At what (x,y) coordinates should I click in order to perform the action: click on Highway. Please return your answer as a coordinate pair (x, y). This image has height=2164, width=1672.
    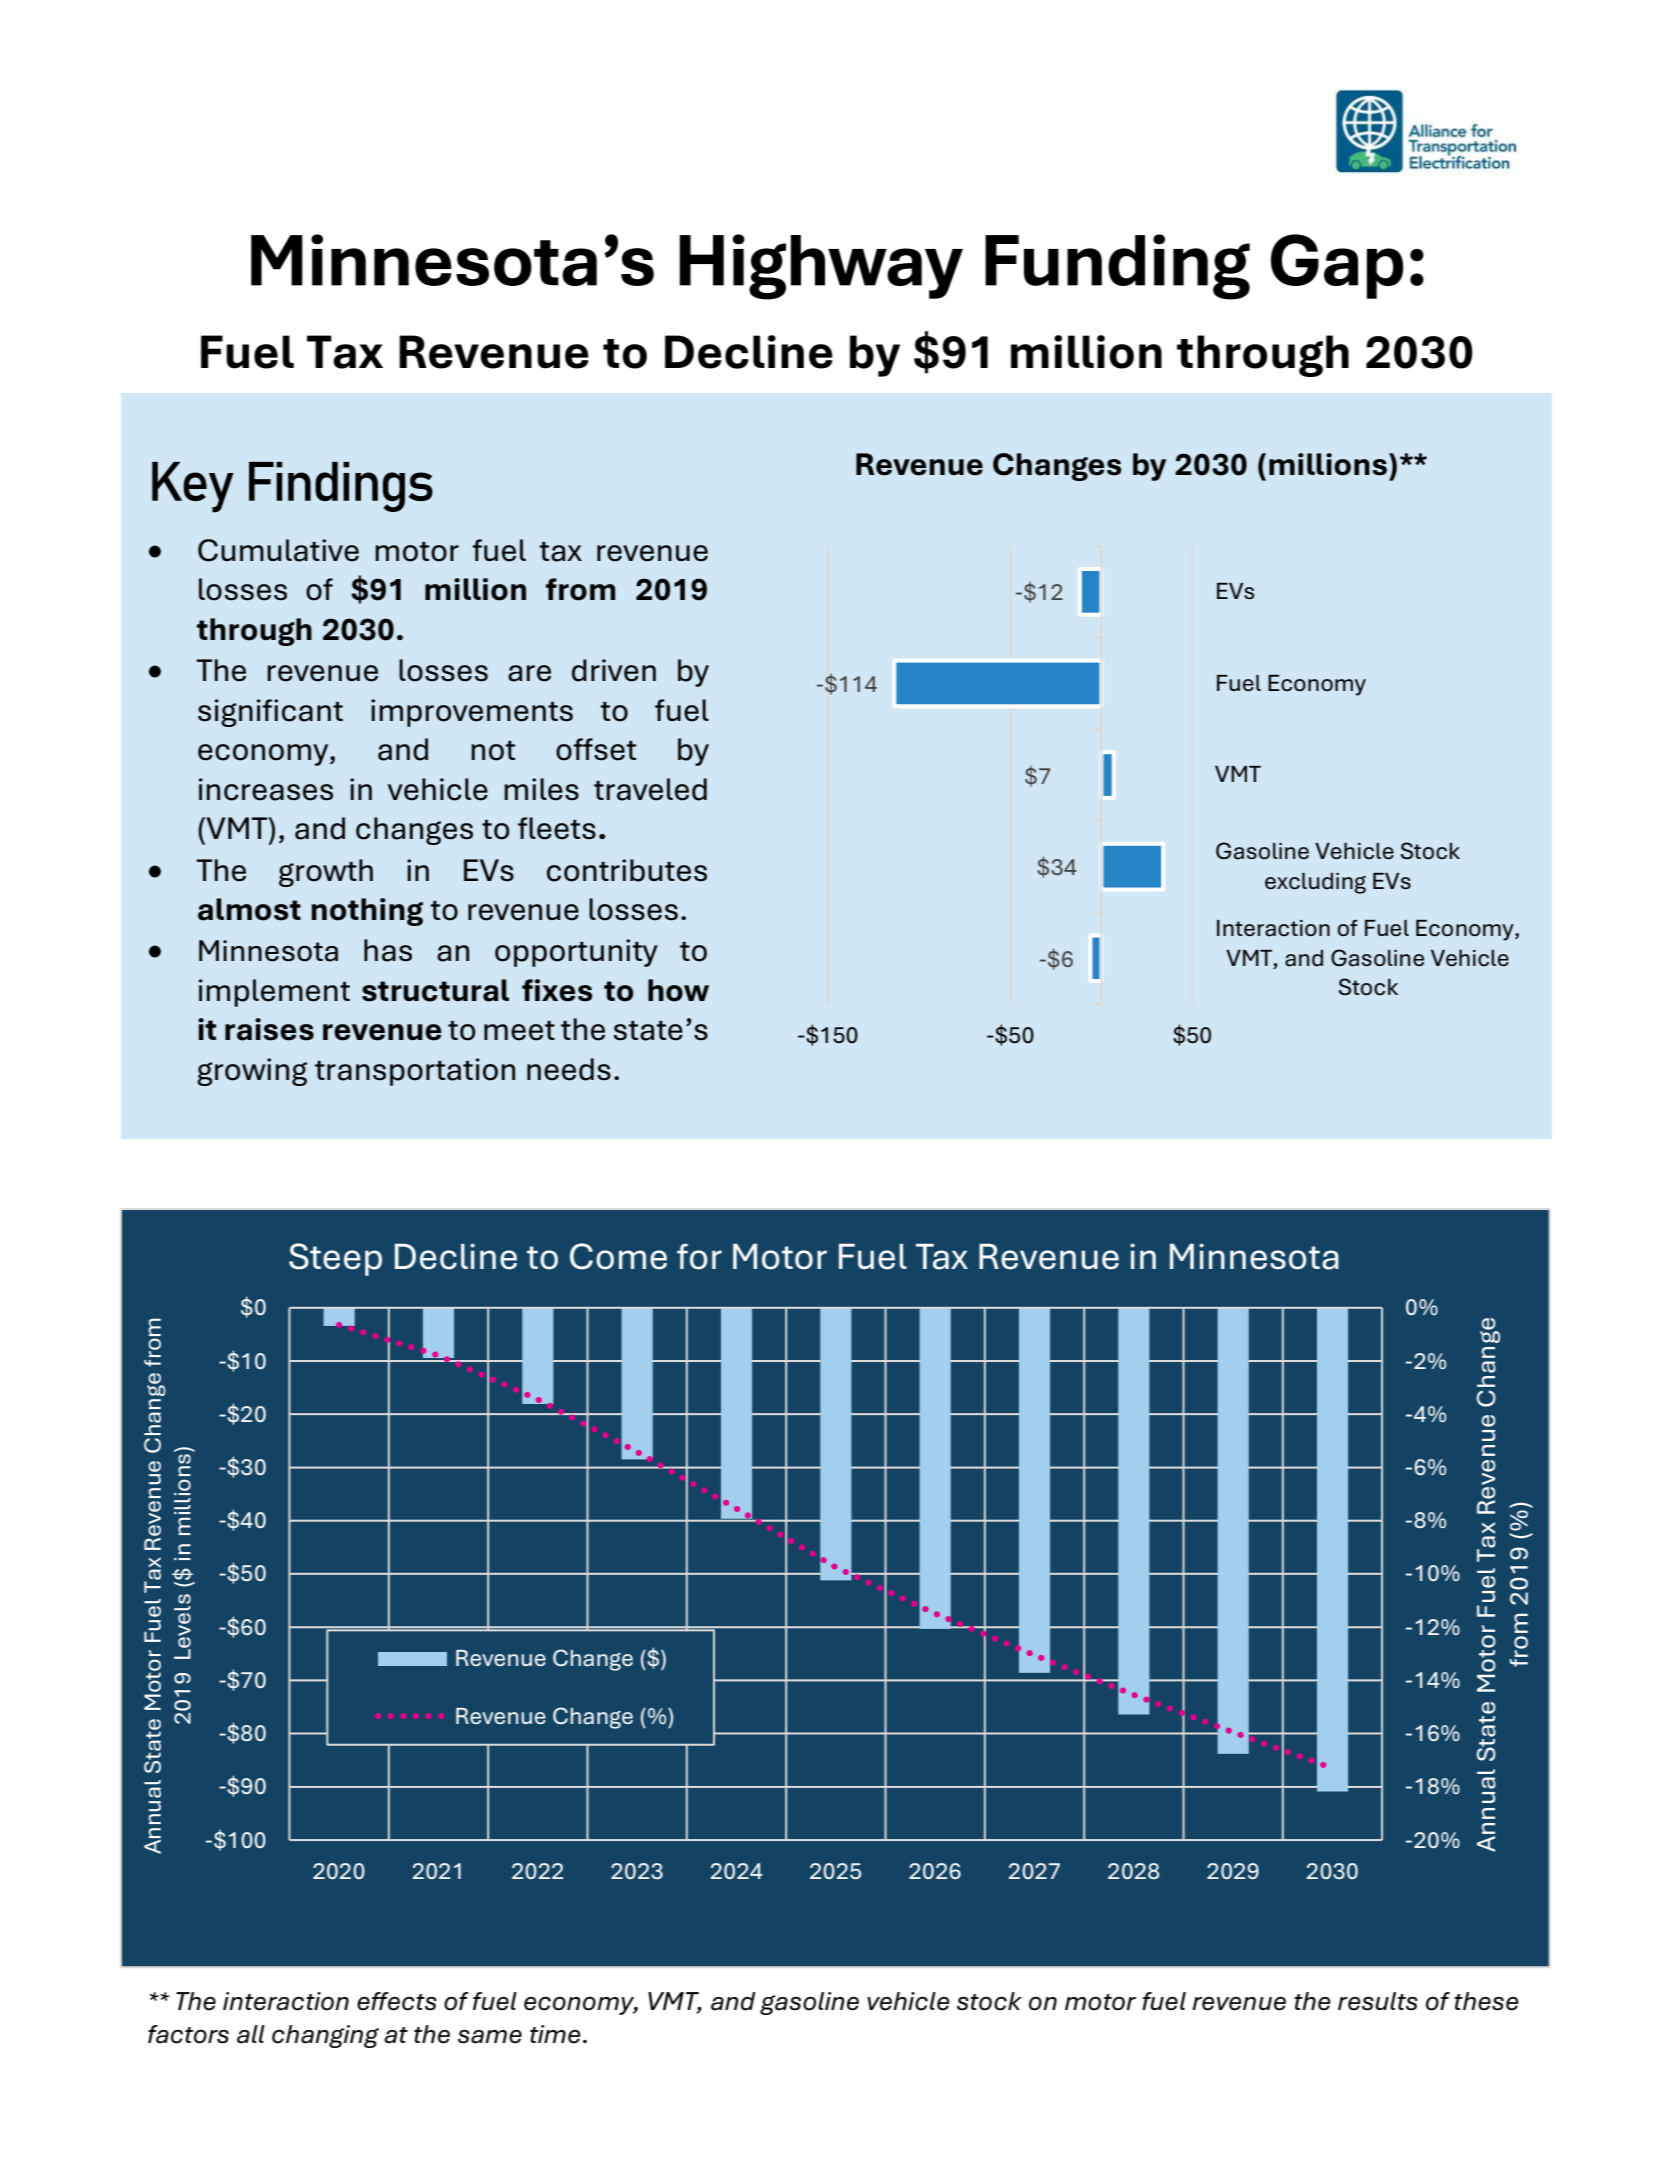
    Looking at the image, I should click on (821, 267).
